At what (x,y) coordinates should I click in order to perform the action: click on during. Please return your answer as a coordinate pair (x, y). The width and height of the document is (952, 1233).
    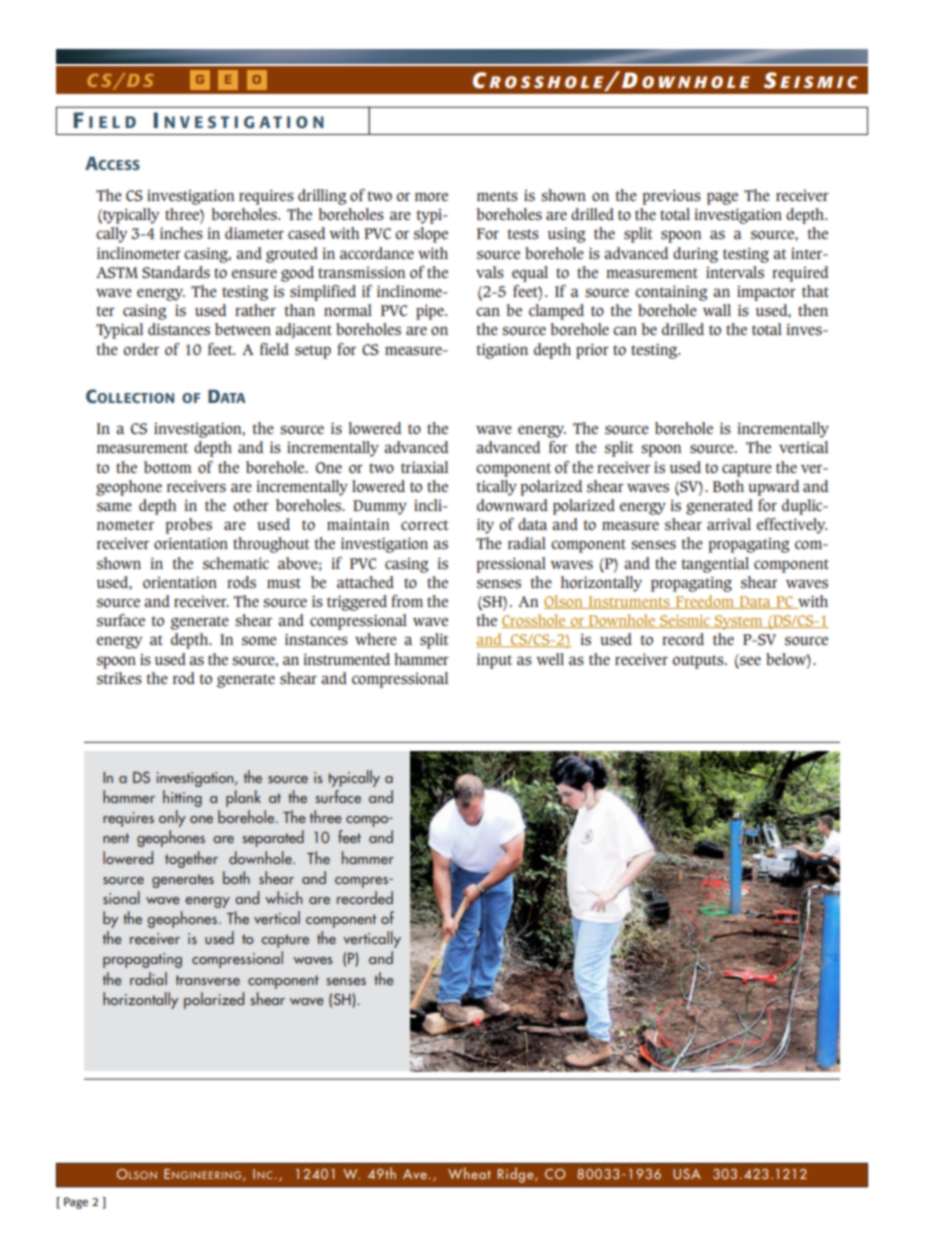
    Looking at the image, I should click on (695, 255).
